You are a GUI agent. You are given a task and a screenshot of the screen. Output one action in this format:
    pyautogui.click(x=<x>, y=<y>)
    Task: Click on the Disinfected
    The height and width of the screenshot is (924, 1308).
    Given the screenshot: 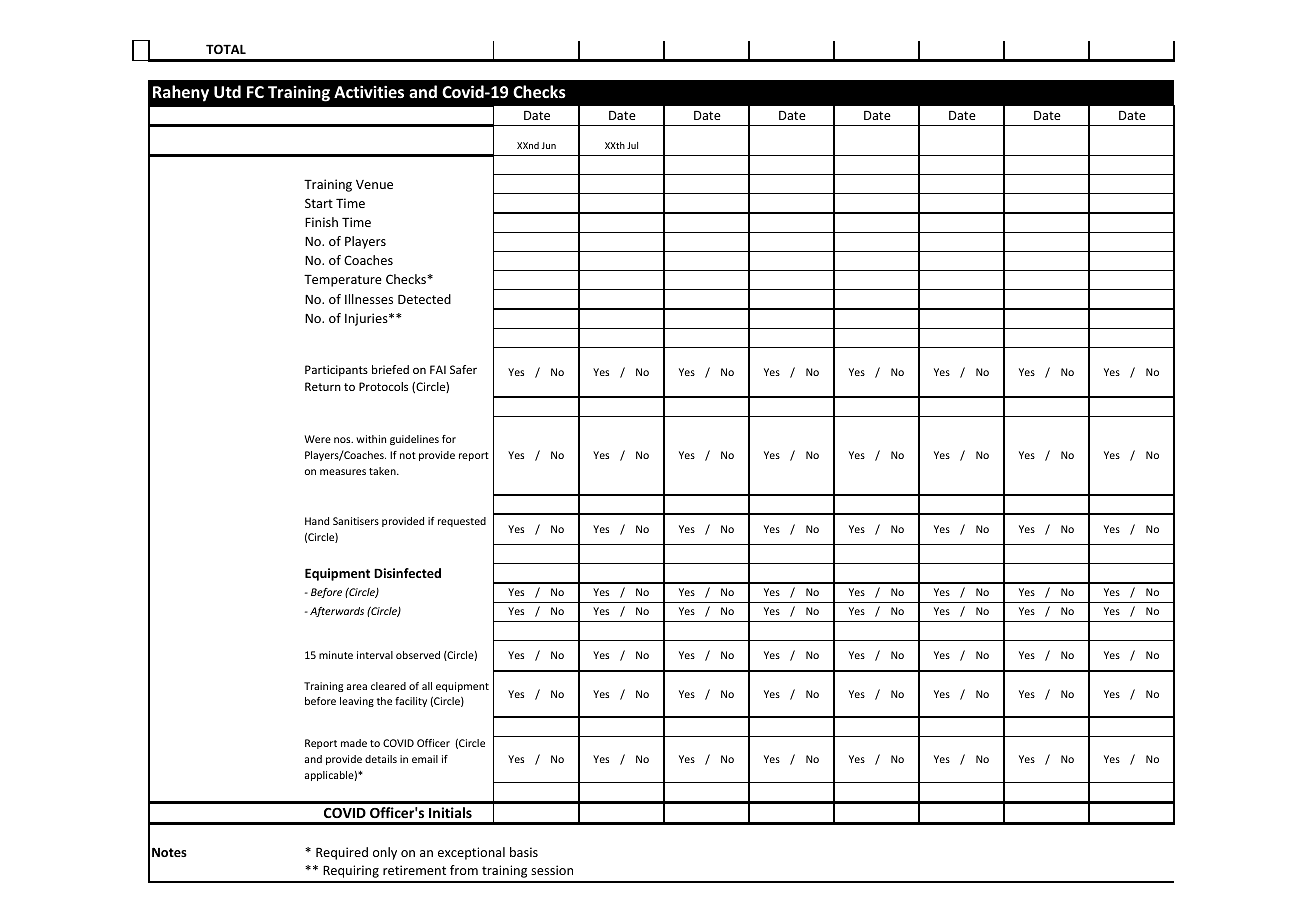 What is the action you would take?
    pyautogui.click(x=407, y=573)
